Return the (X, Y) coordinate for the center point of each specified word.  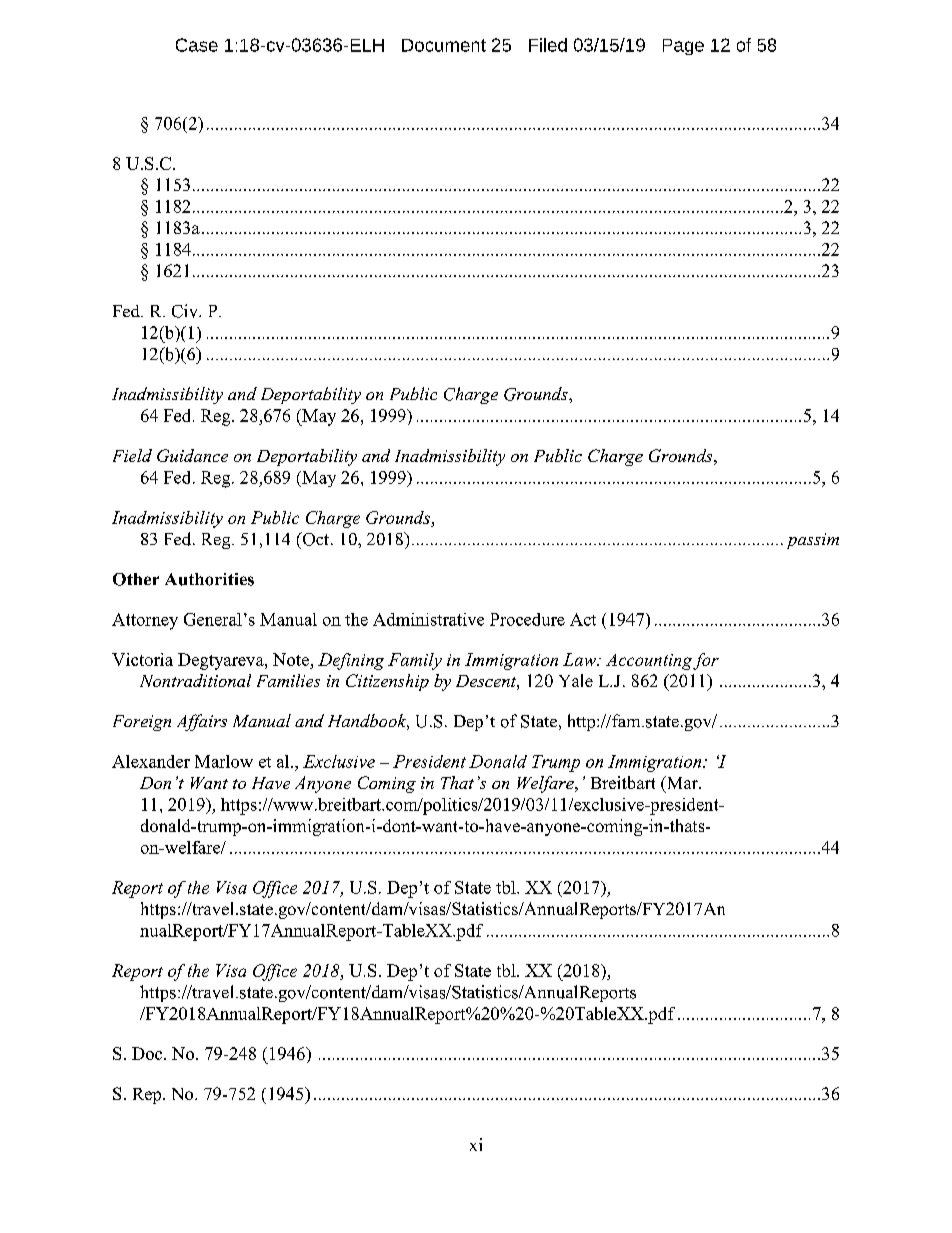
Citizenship (387, 682)
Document (444, 45)
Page (683, 47)
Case (197, 45)
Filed (548, 45)
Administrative (428, 619)
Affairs (202, 722)
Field (132, 455)
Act (583, 619)
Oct (316, 539)
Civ (186, 311)
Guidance (192, 455)
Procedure (527, 619)
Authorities (209, 579)
